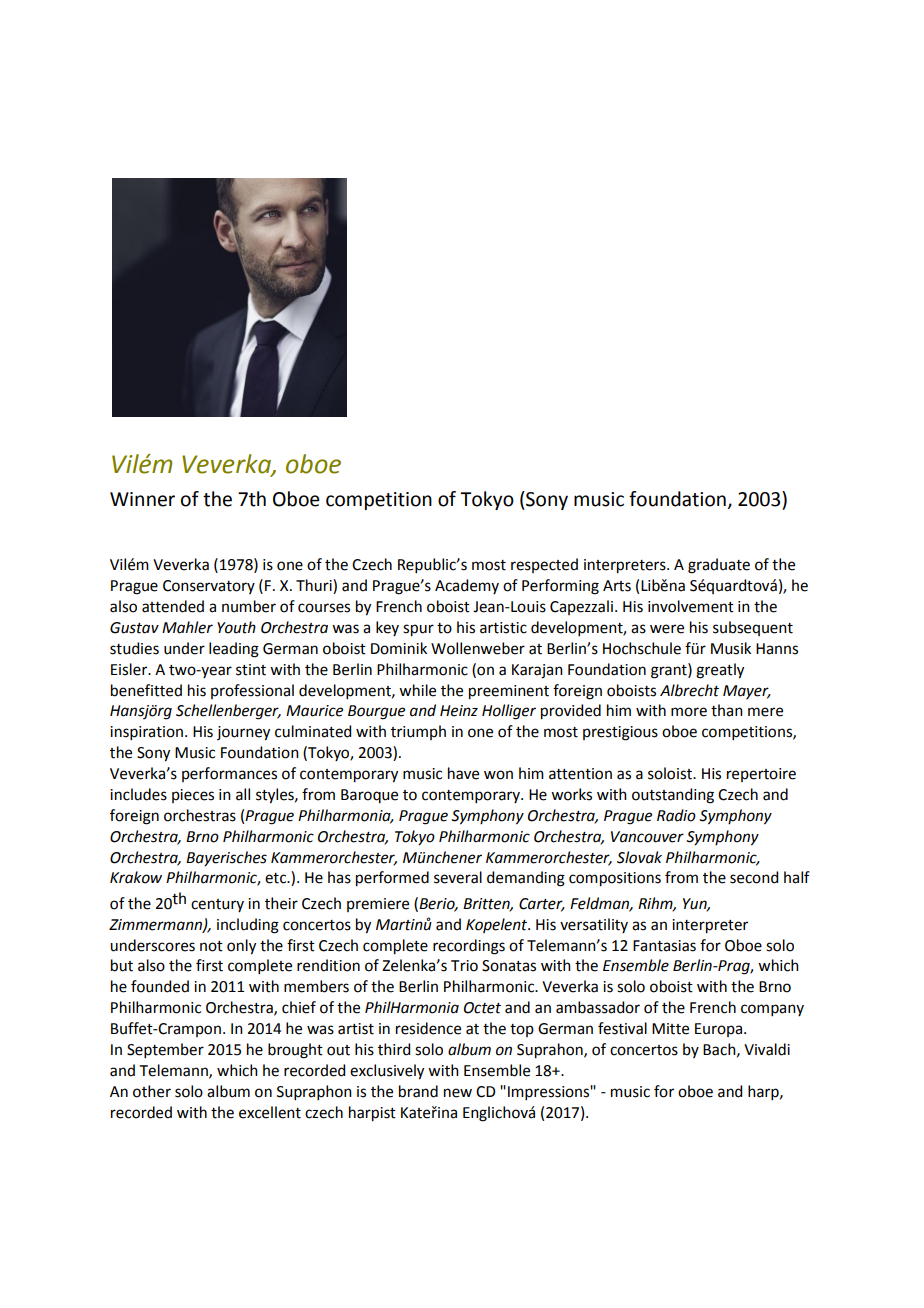 The image size is (924, 1308). What do you see at coordinates (767, 1049) in the screenshot?
I see `Vivaldi` at bounding box center [767, 1049].
